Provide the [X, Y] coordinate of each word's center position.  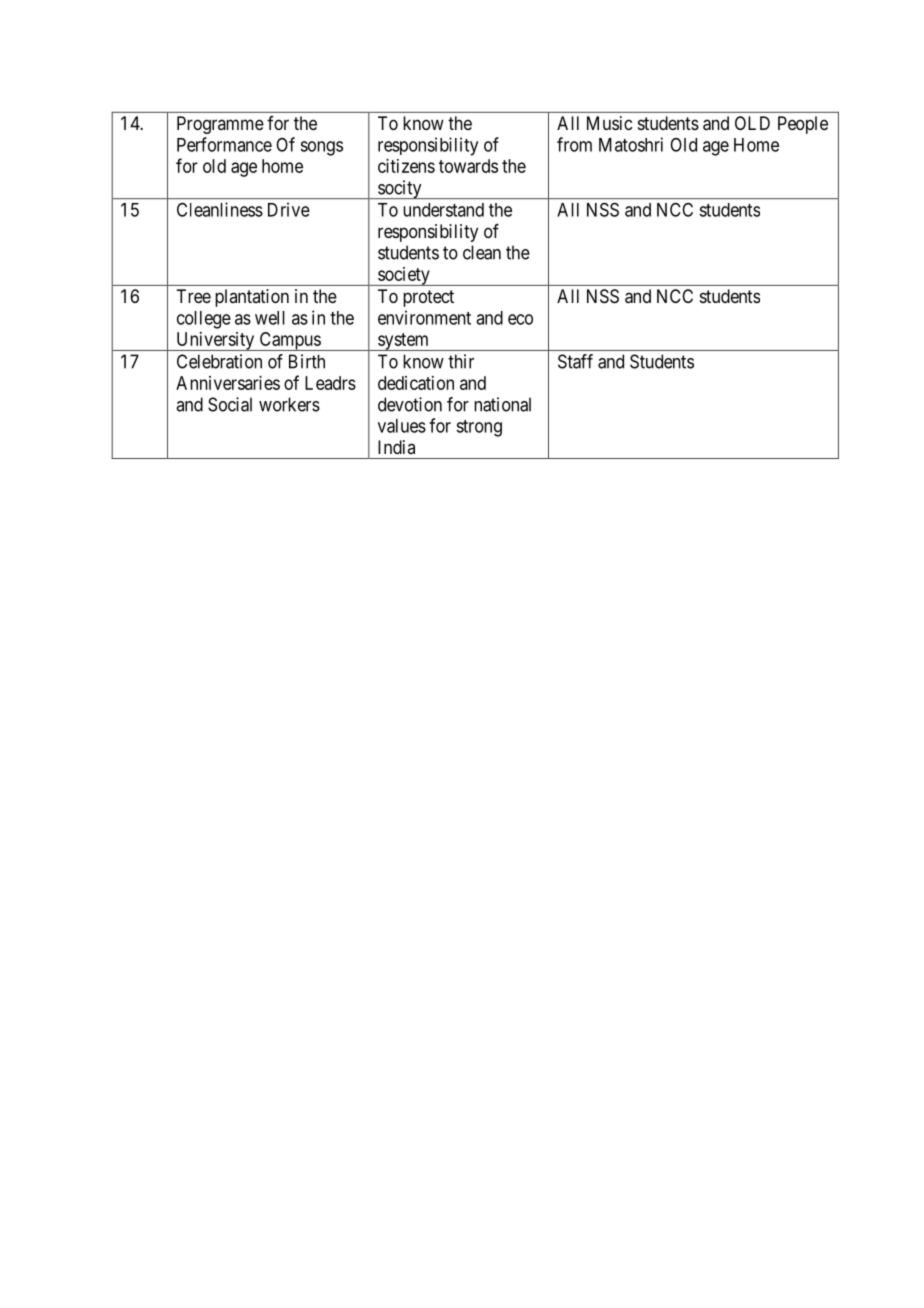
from [574, 144]
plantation [252, 298]
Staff [575, 361]
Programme [220, 125]
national [502, 404]
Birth [307, 361]
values [402, 426]
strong [479, 428]
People [803, 125]
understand [443, 210]
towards [468, 166]
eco [520, 319]
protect [428, 298]
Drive [289, 209]
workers [289, 404]
